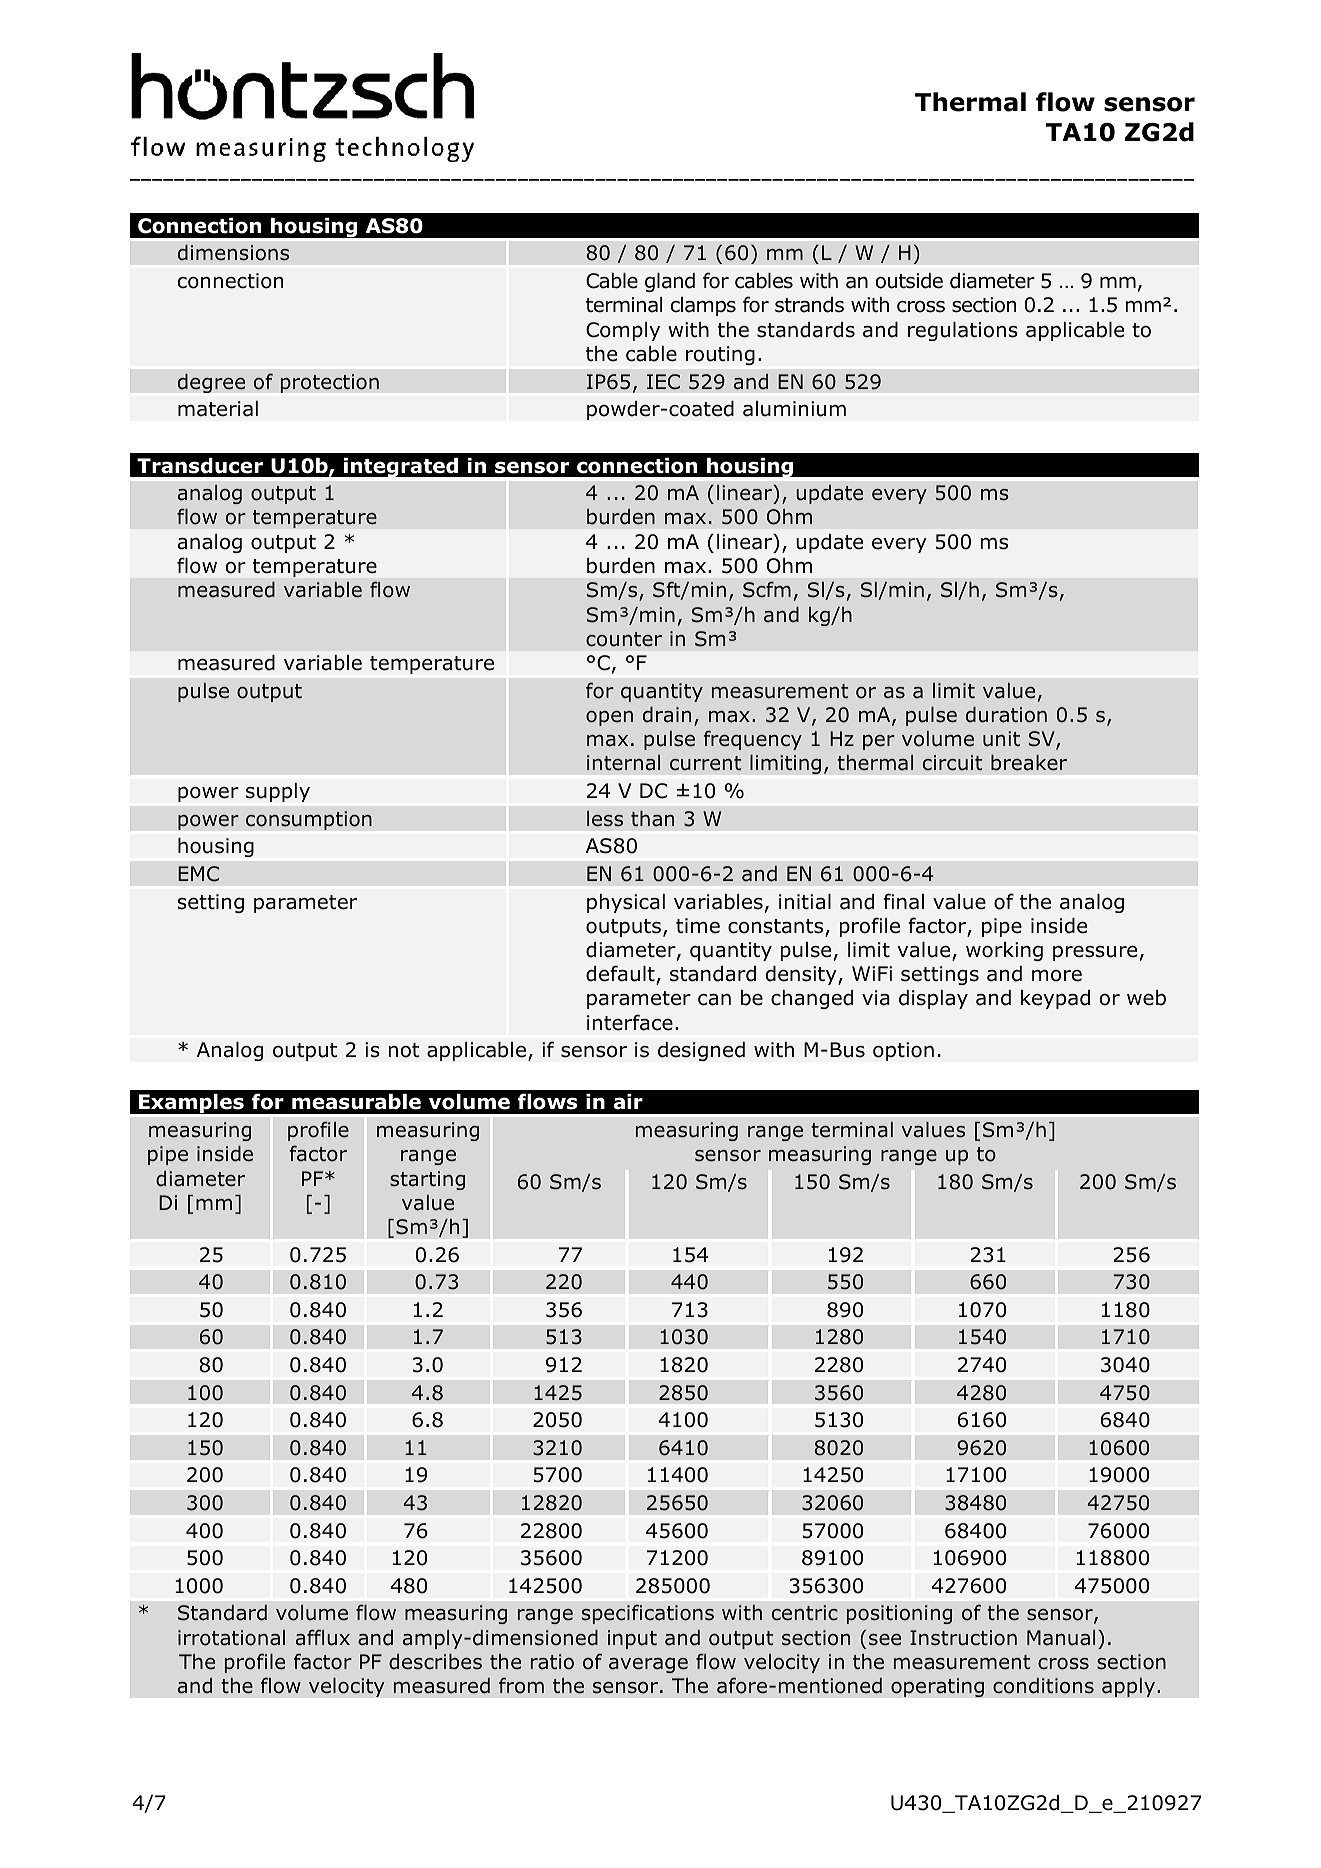 This image has height=1868, width=1321. What do you see at coordinates (435, 1662) in the image?
I see `describes` at bounding box center [435, 1662].
